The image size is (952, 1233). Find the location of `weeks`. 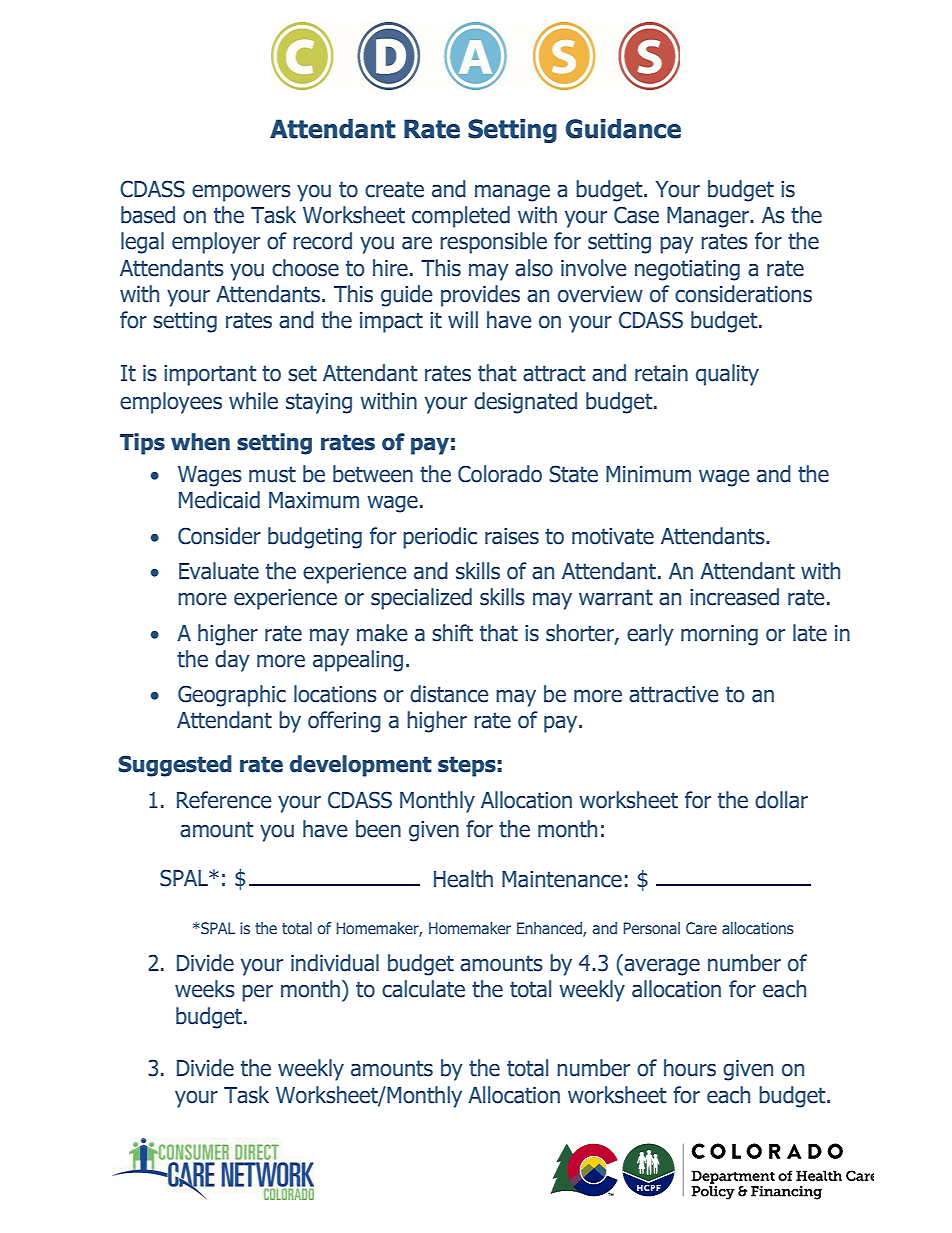

weeks is located at coordinates (205, 989).
